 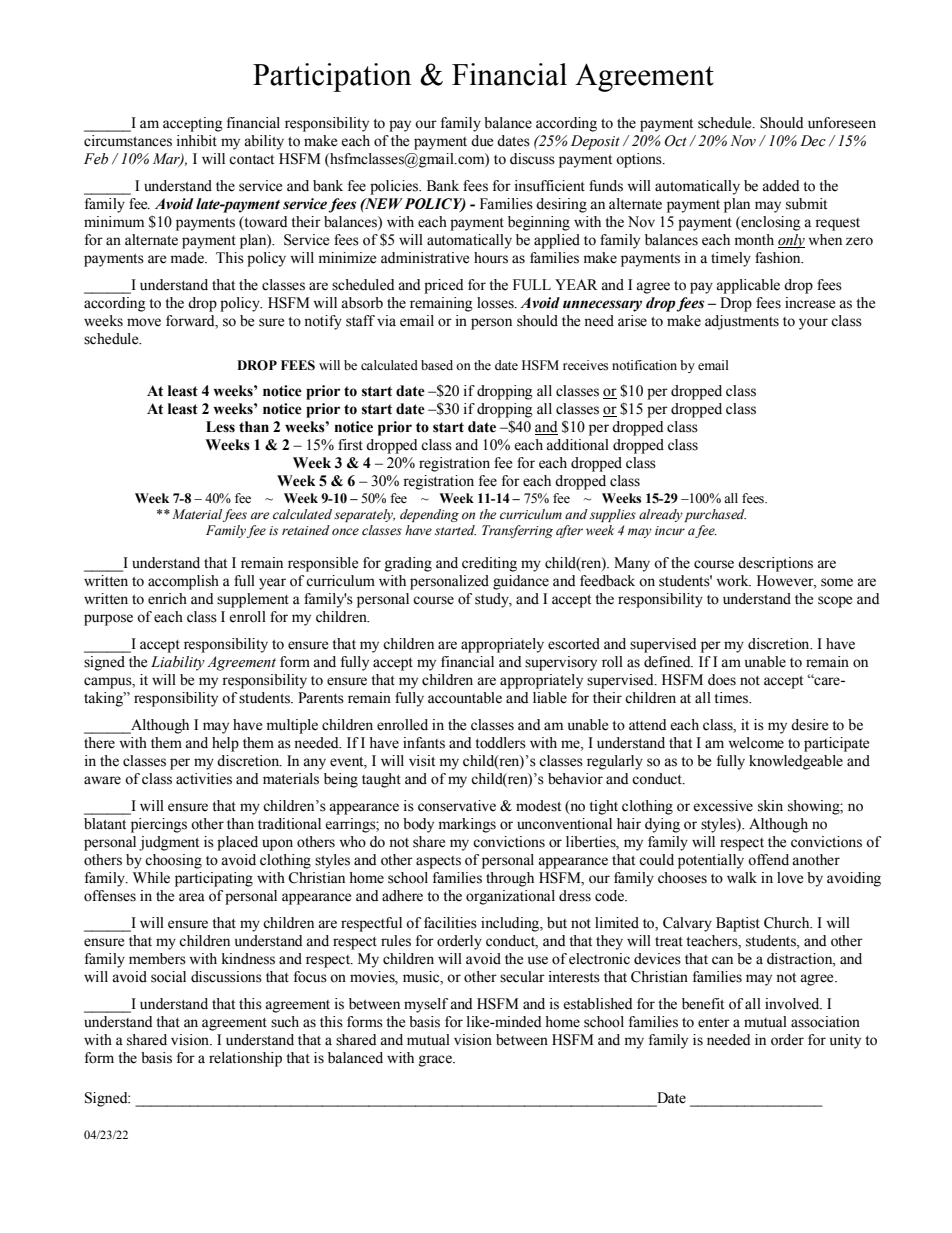 What do you see at coordinates (793, 1004) in the page?
I see `involved` at bounding box center [793, 1004].
